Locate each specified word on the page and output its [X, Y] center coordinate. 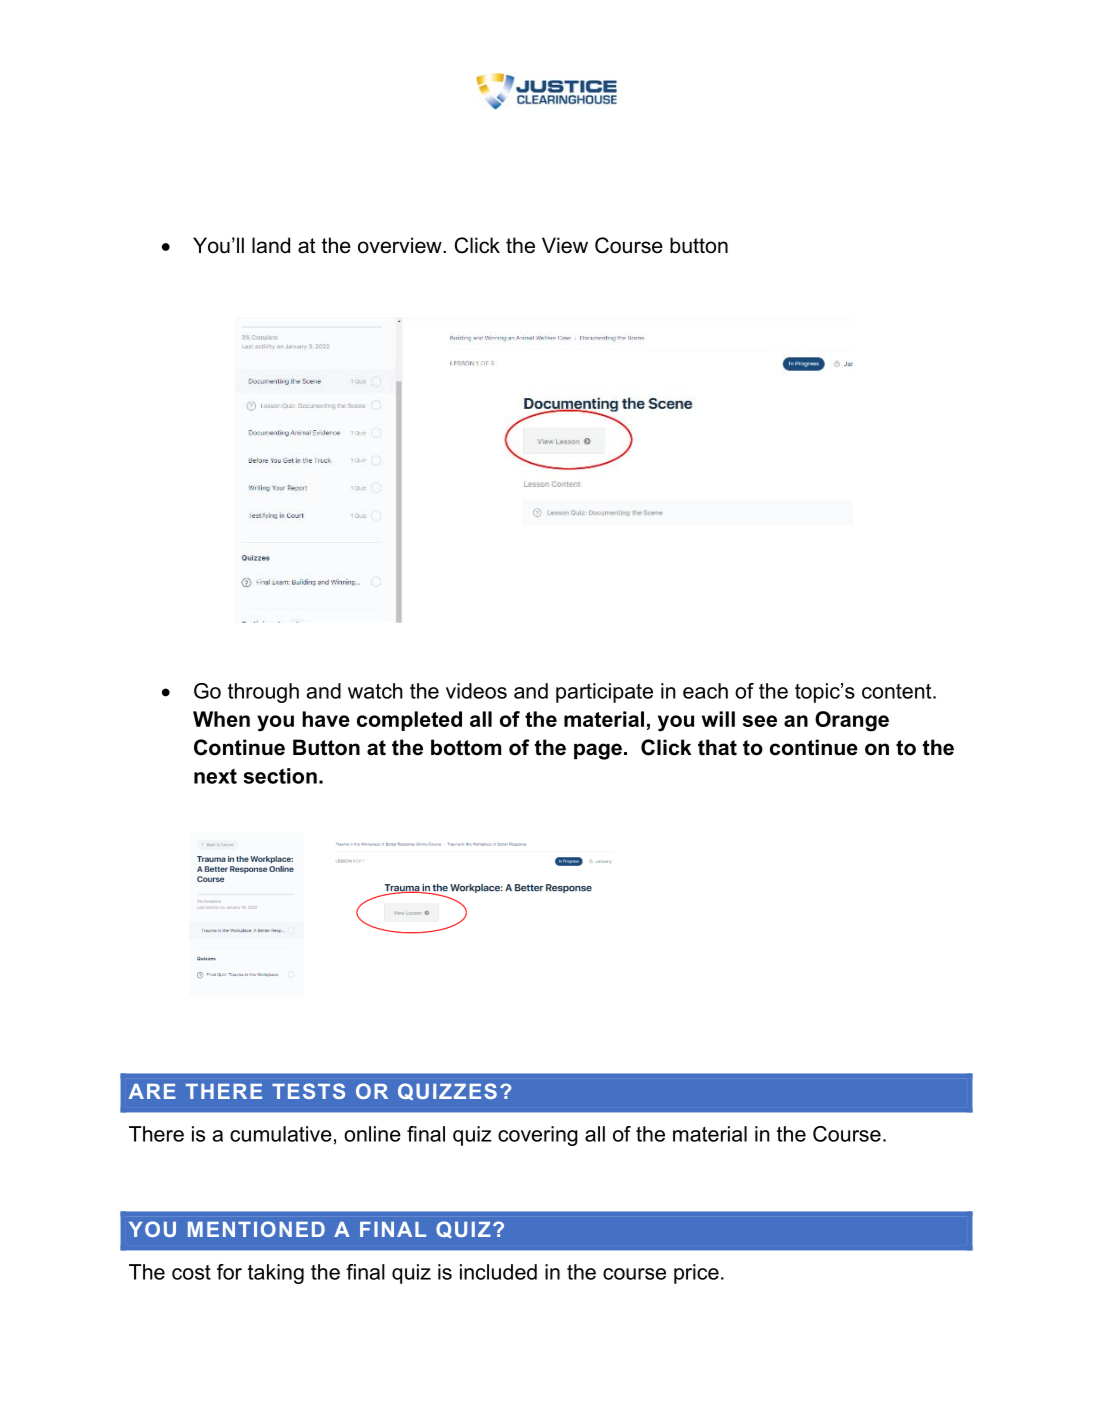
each [705, 691]
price [696, 1274]
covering [538, 1136]
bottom [466, 747]
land [271, 245]
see [760, 721]
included [498, 1272]
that [717, 747]
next [215, 776]
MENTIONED [256, 1229]
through [263, 693]
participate [604, 693]
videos [476, 691]
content [898, 691]
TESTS [308, 1091]
